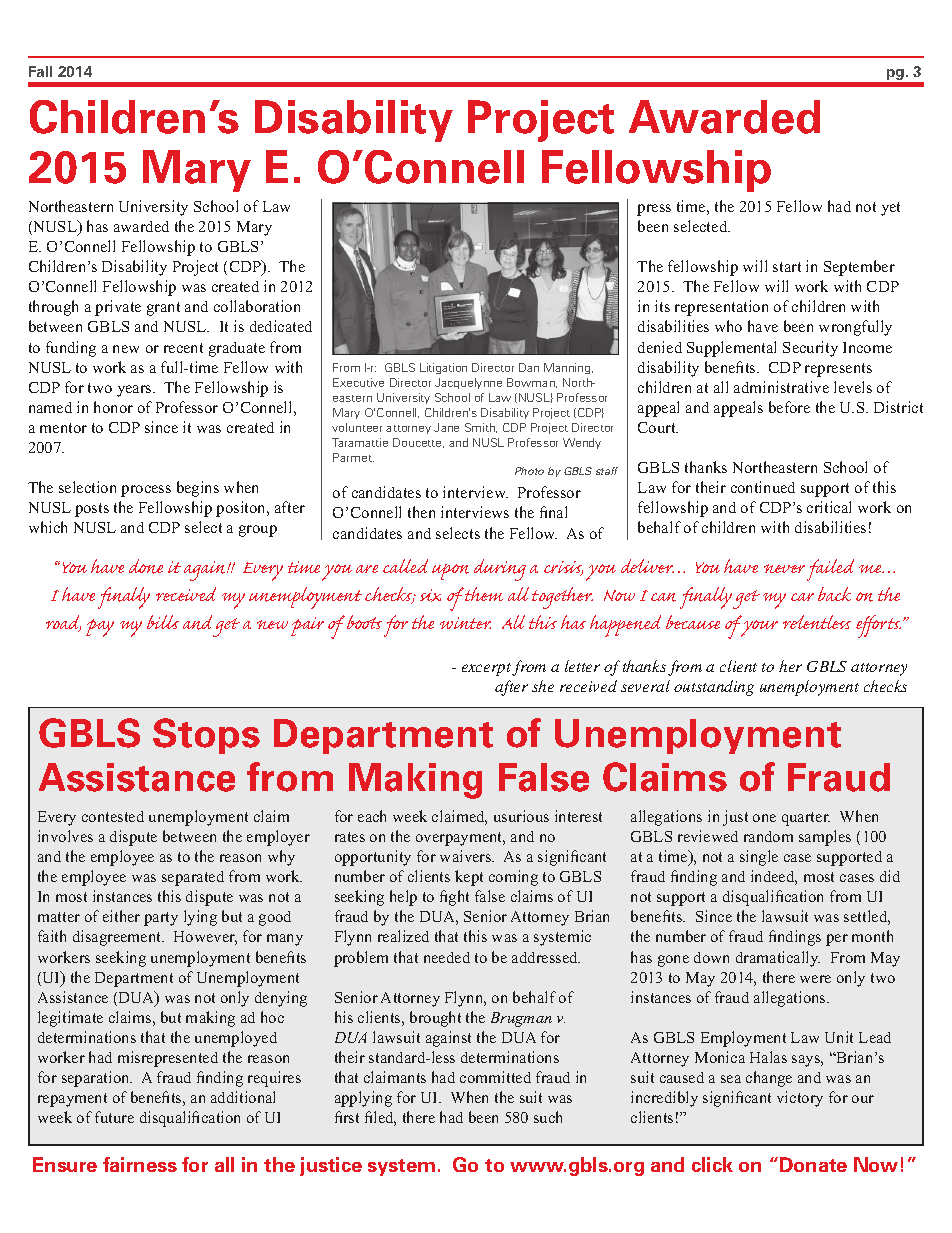  Describe the element at coordinates (163, 622) in the document. I see `bills` at that location.
